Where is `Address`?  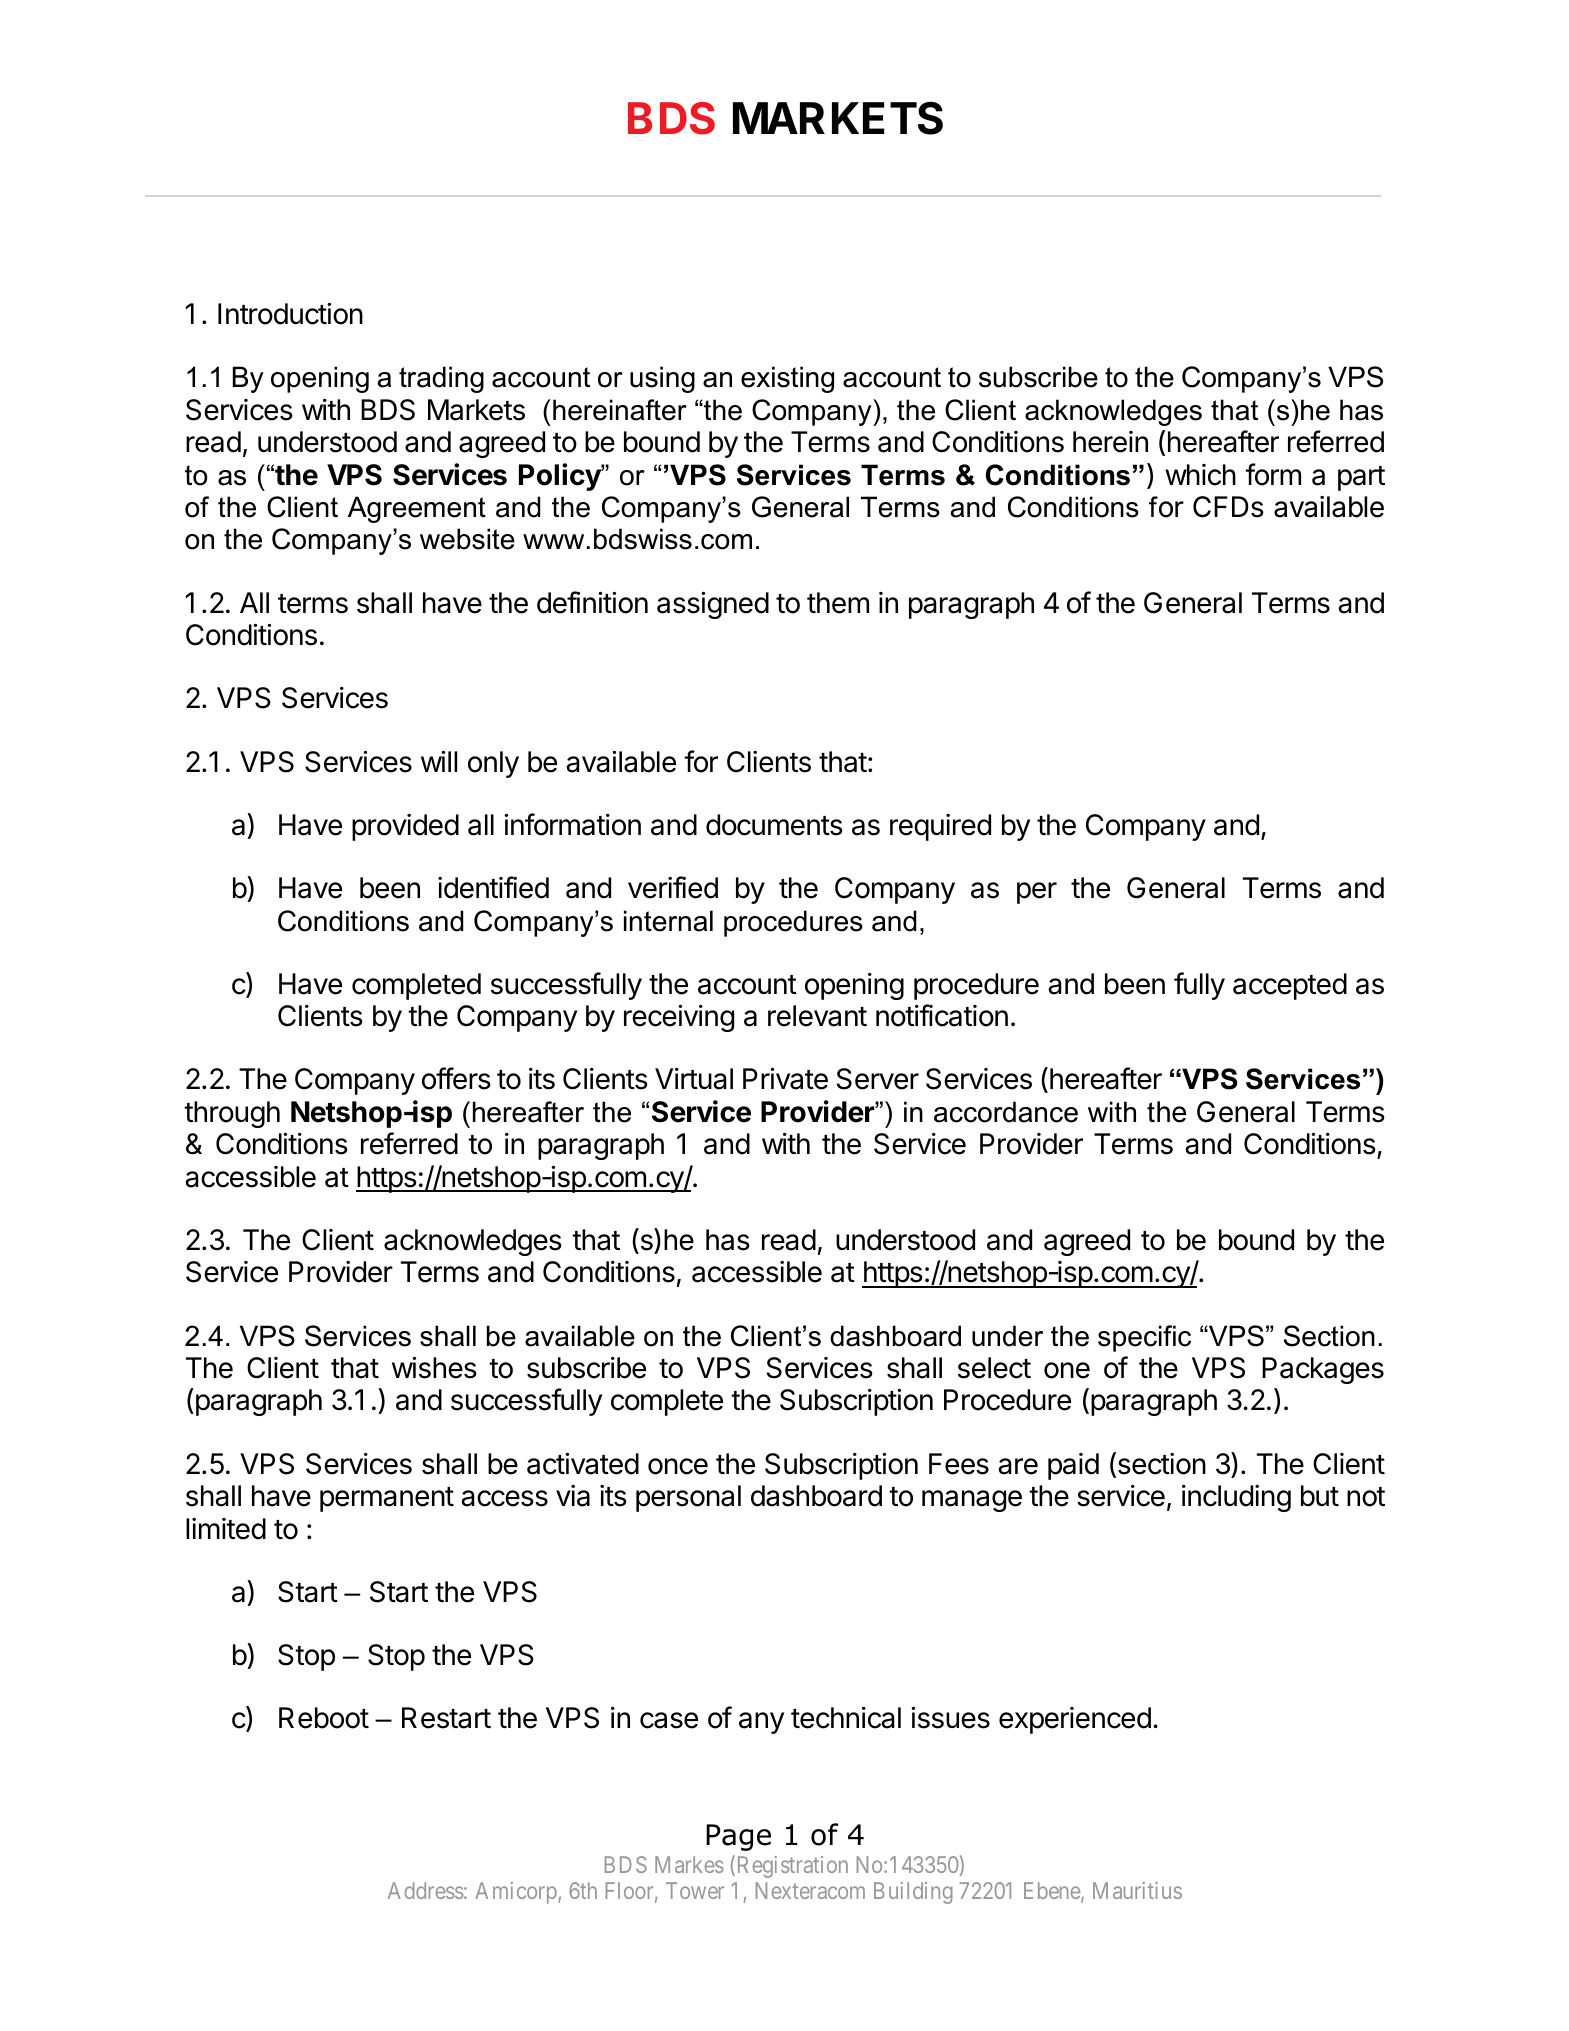
Address is located at coordinates (426, 1890).
